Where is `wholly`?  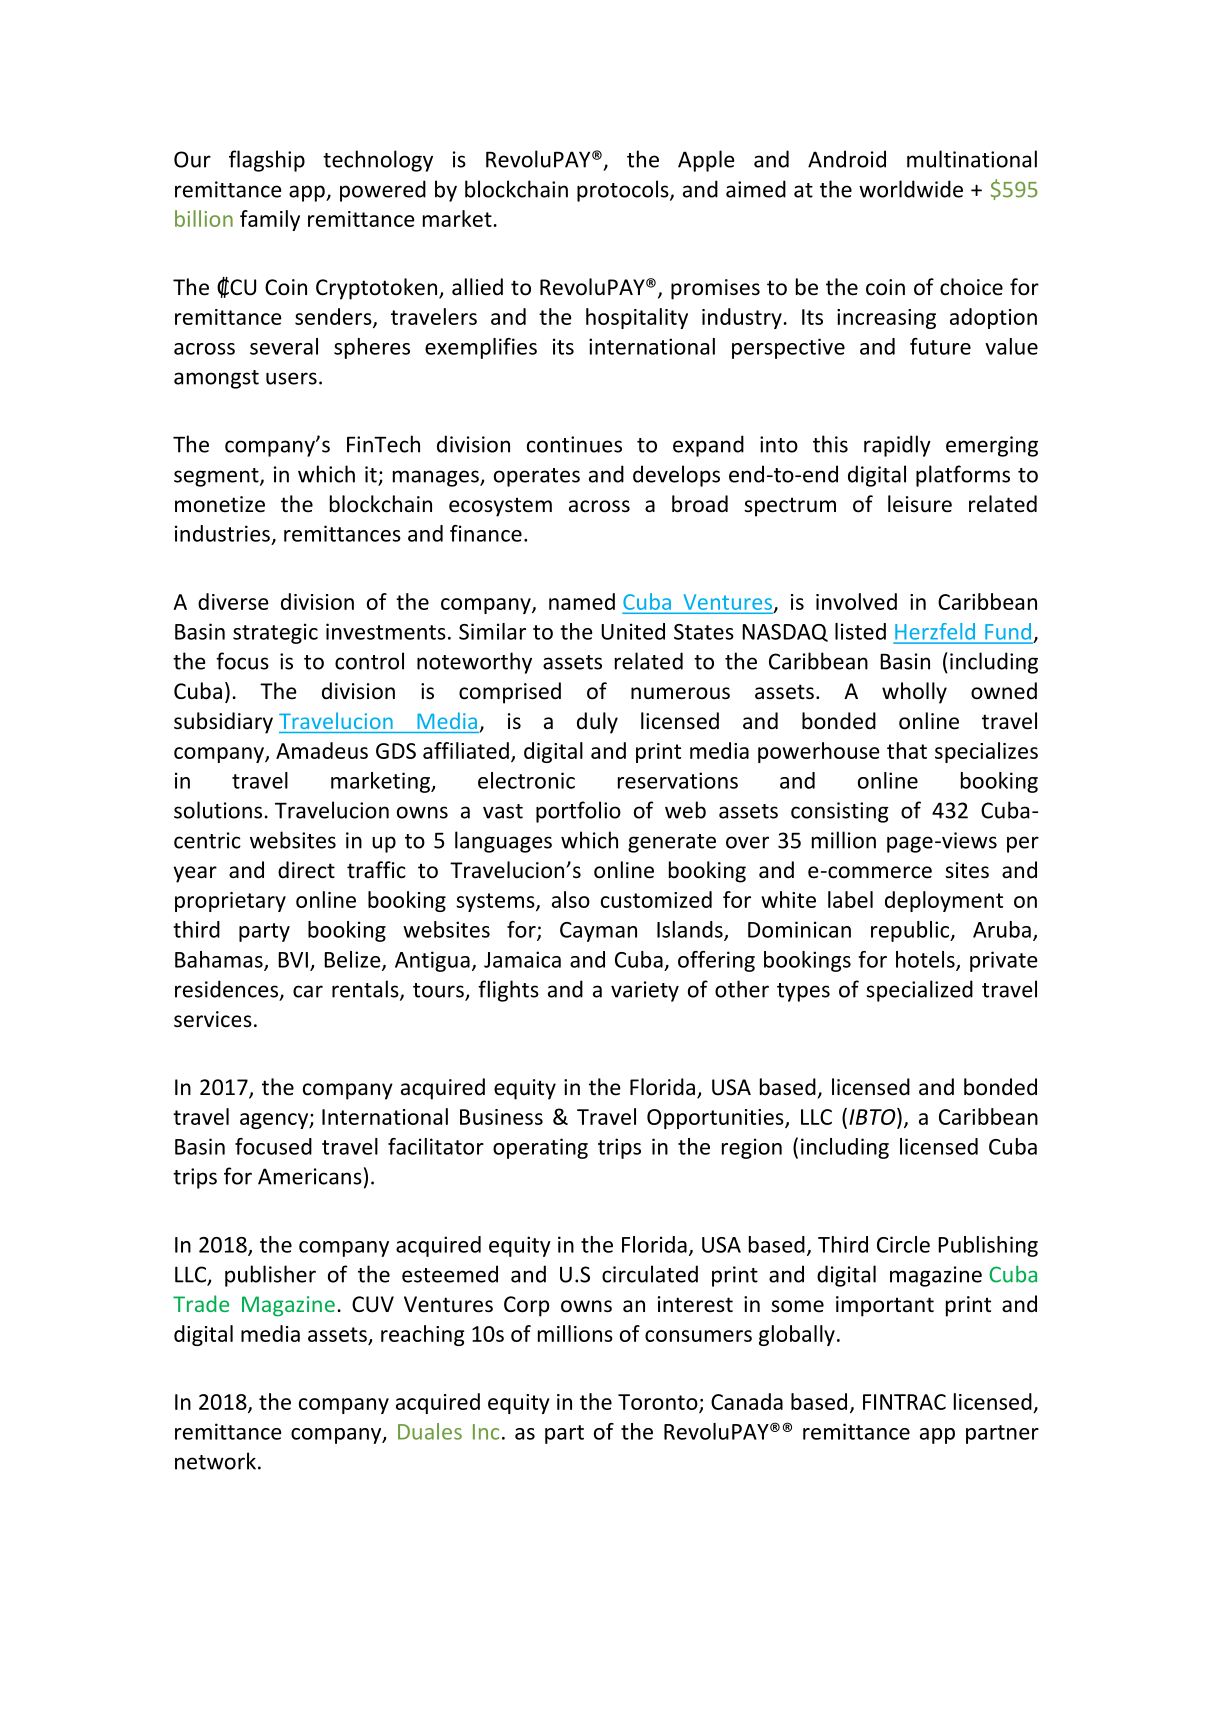 wholly is located at coordinates (914, 693).
